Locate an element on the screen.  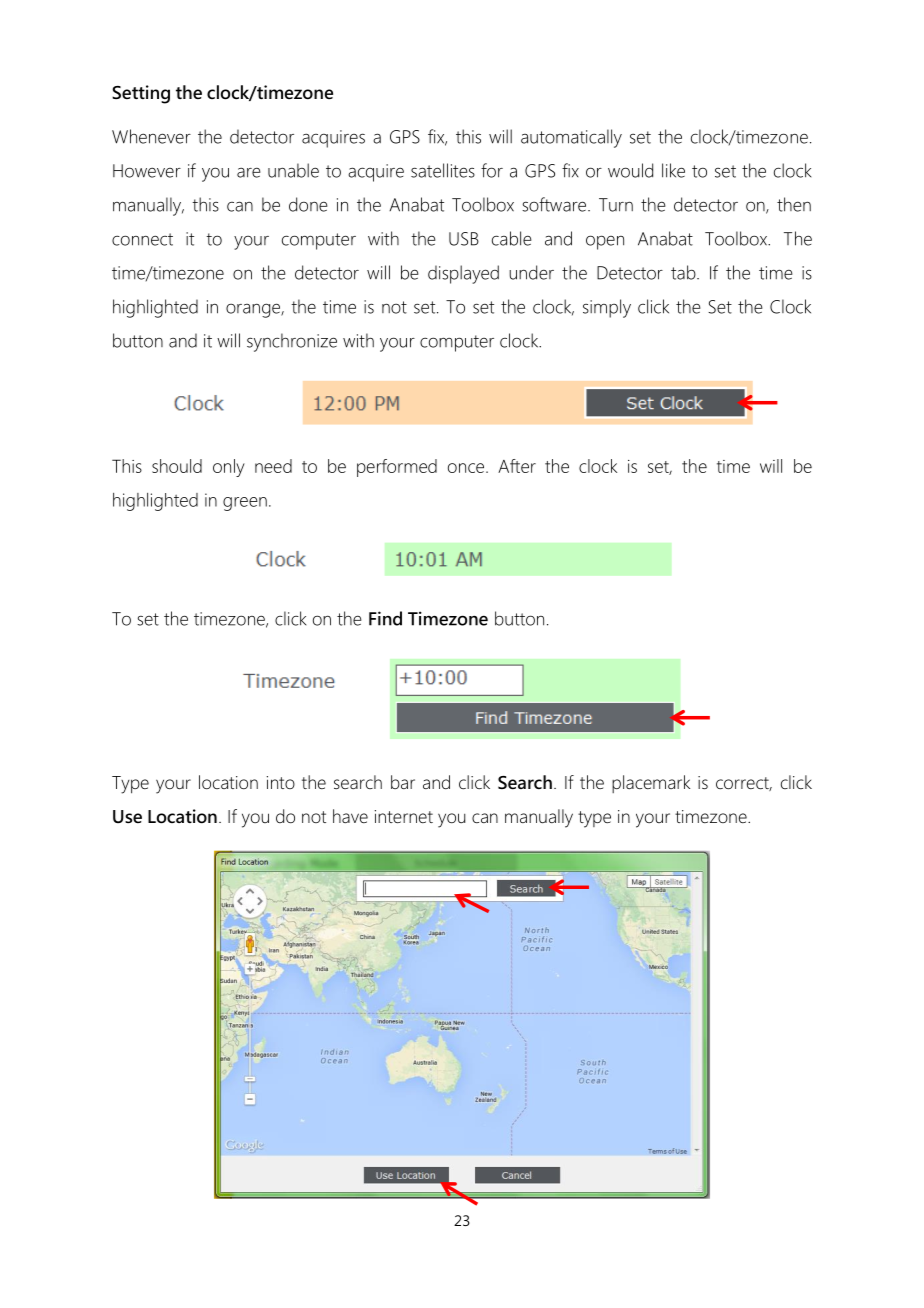
bar is located at coordinates (403, 782).
